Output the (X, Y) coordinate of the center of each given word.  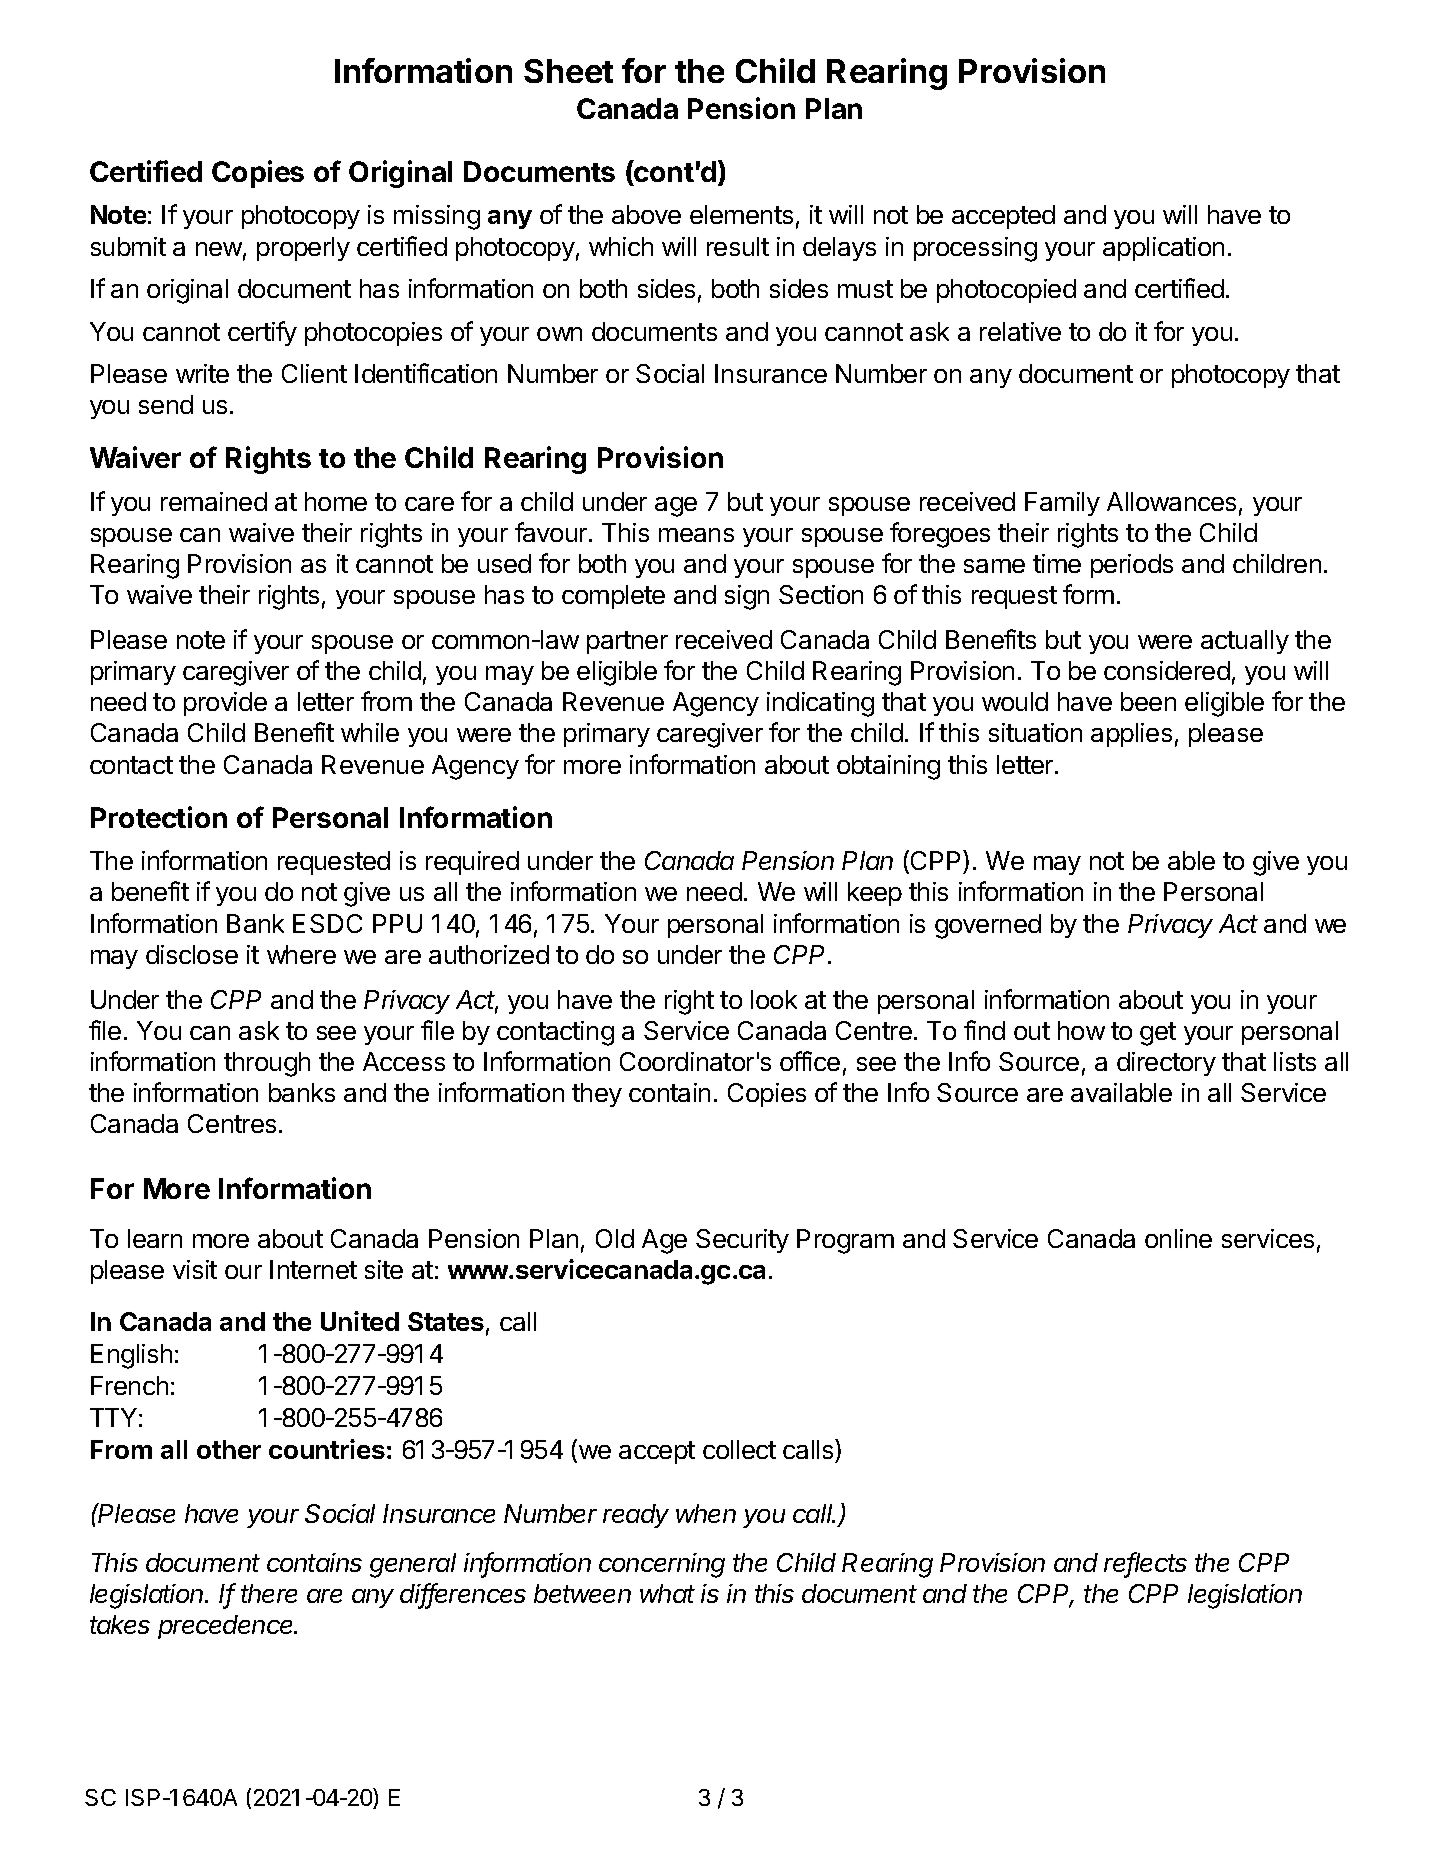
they (597, 1095)
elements (741, 214)
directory (1166, 1064)
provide (225, 704)
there (269, 1593)
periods (1132, 566)
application (1163, 249)
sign (747, 597)
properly (303, 249)
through (267, 1064)
